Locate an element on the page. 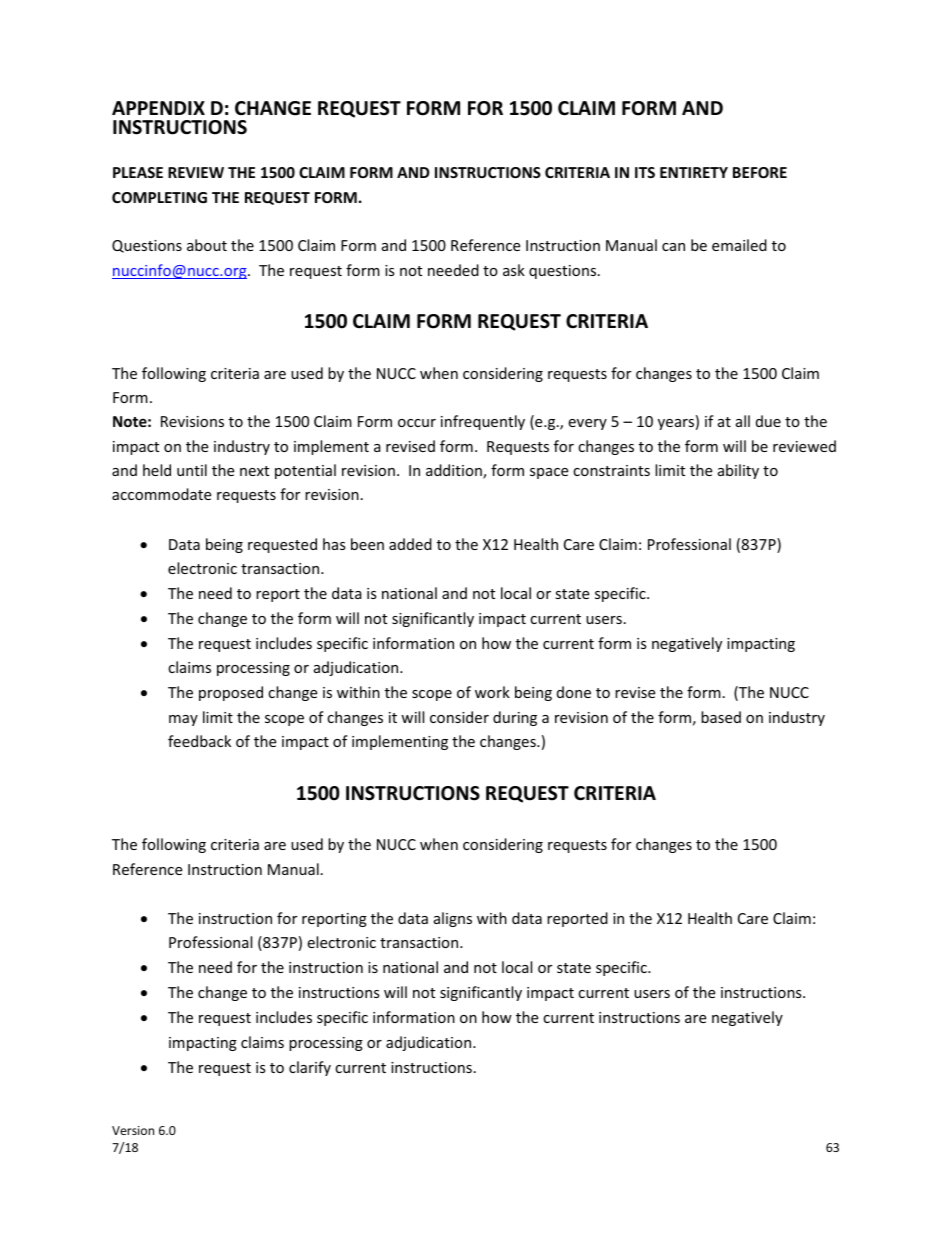 The image size is (952, 1233). Version is located at coordinates (133, 1130).
